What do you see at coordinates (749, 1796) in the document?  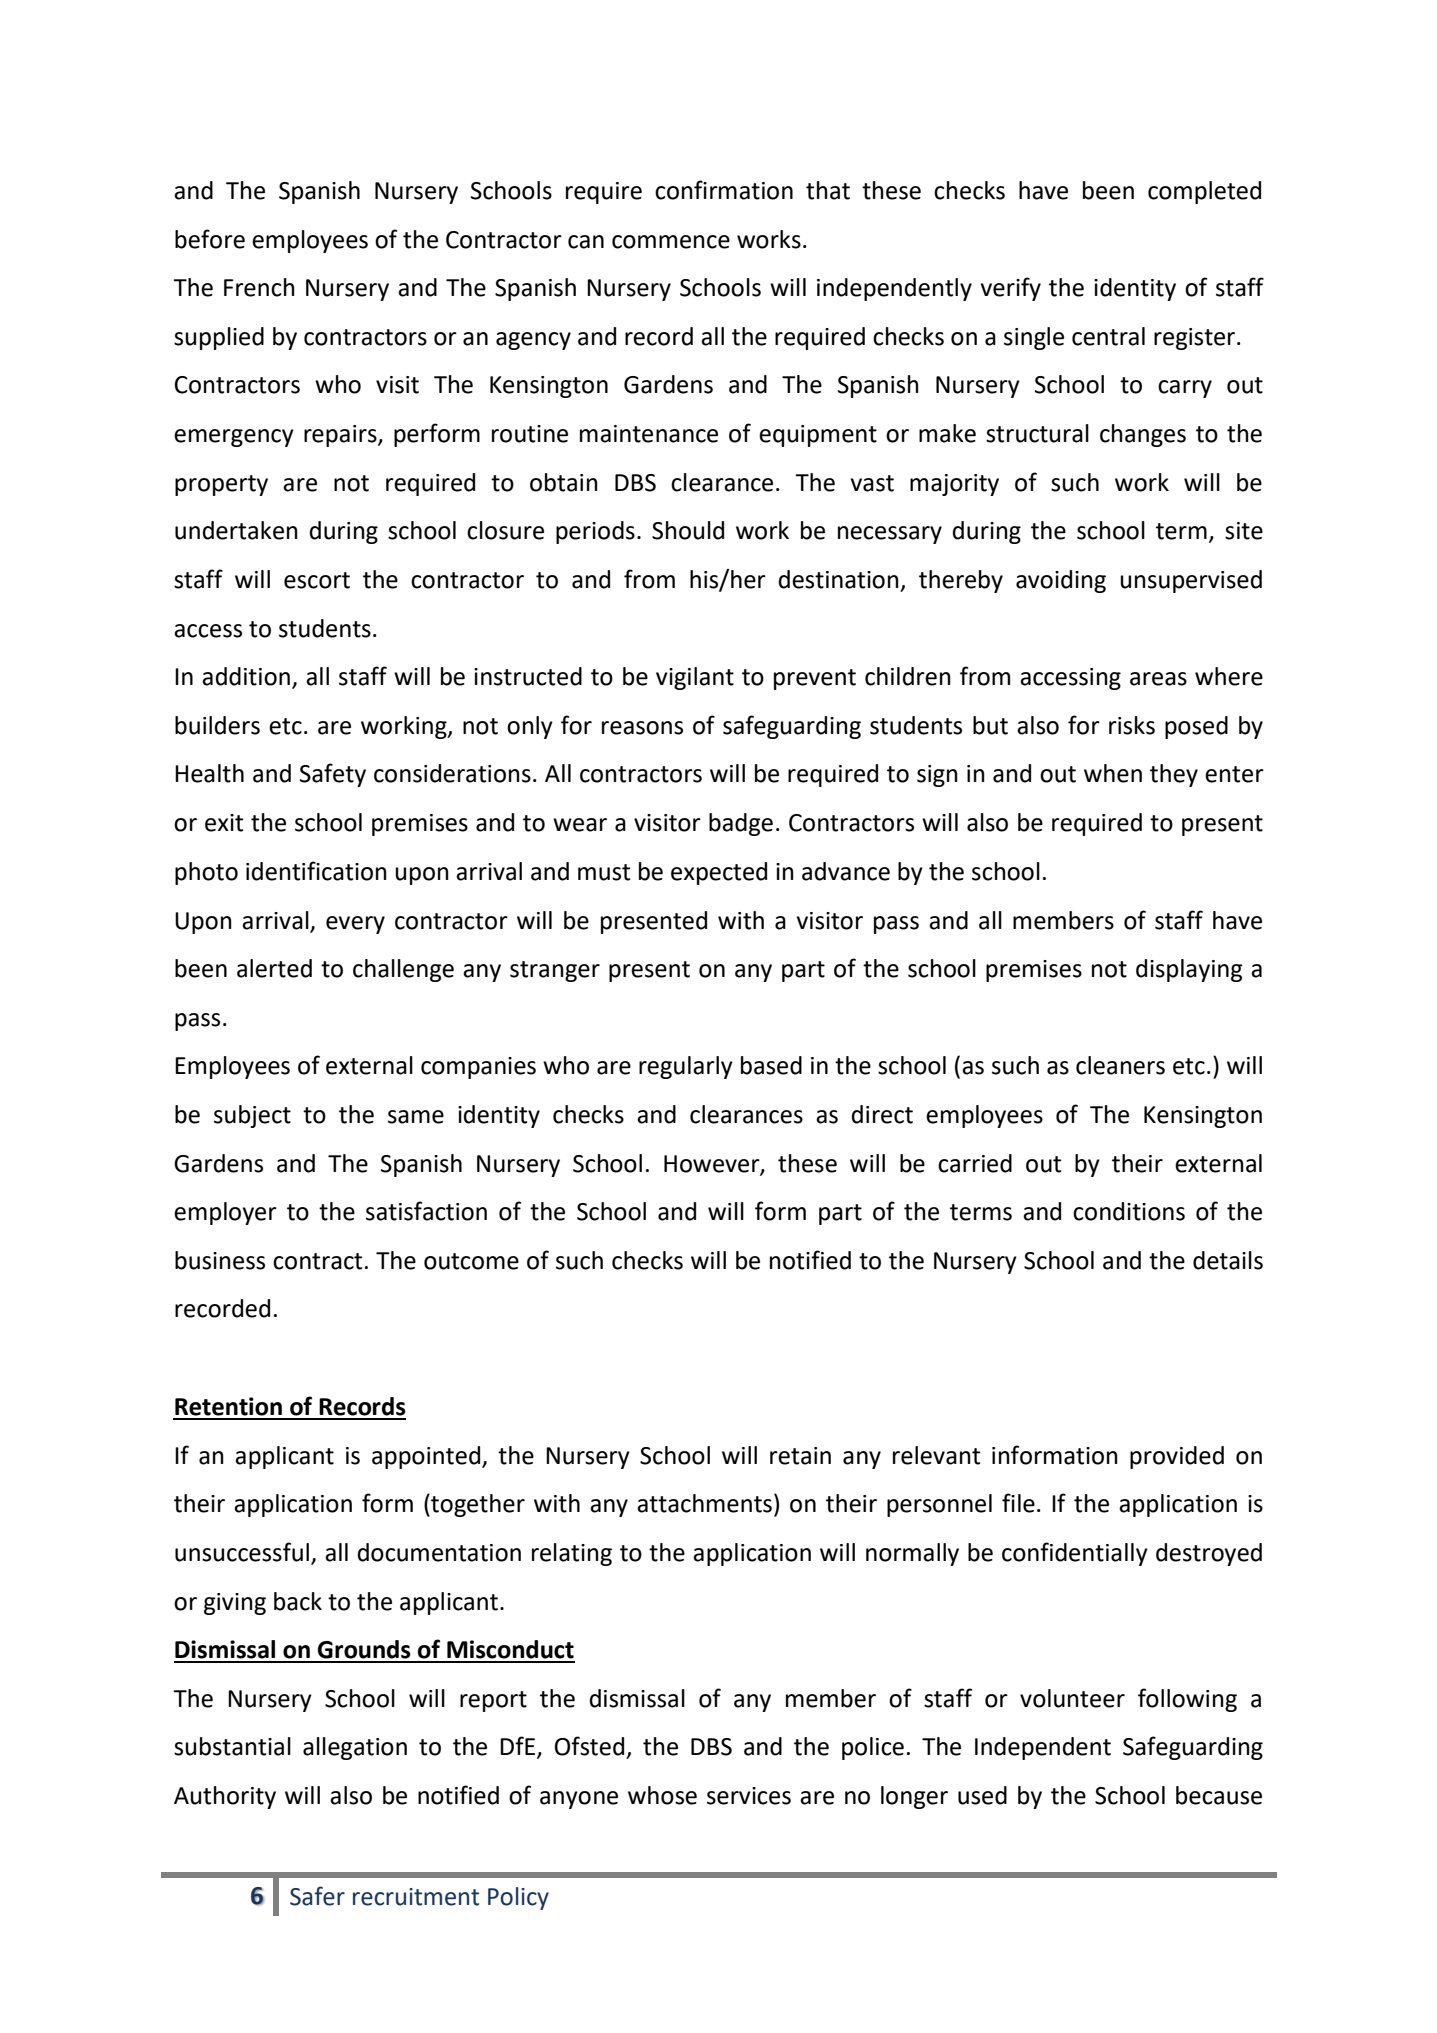 I see `services` at bounding box center [749, 1796].
